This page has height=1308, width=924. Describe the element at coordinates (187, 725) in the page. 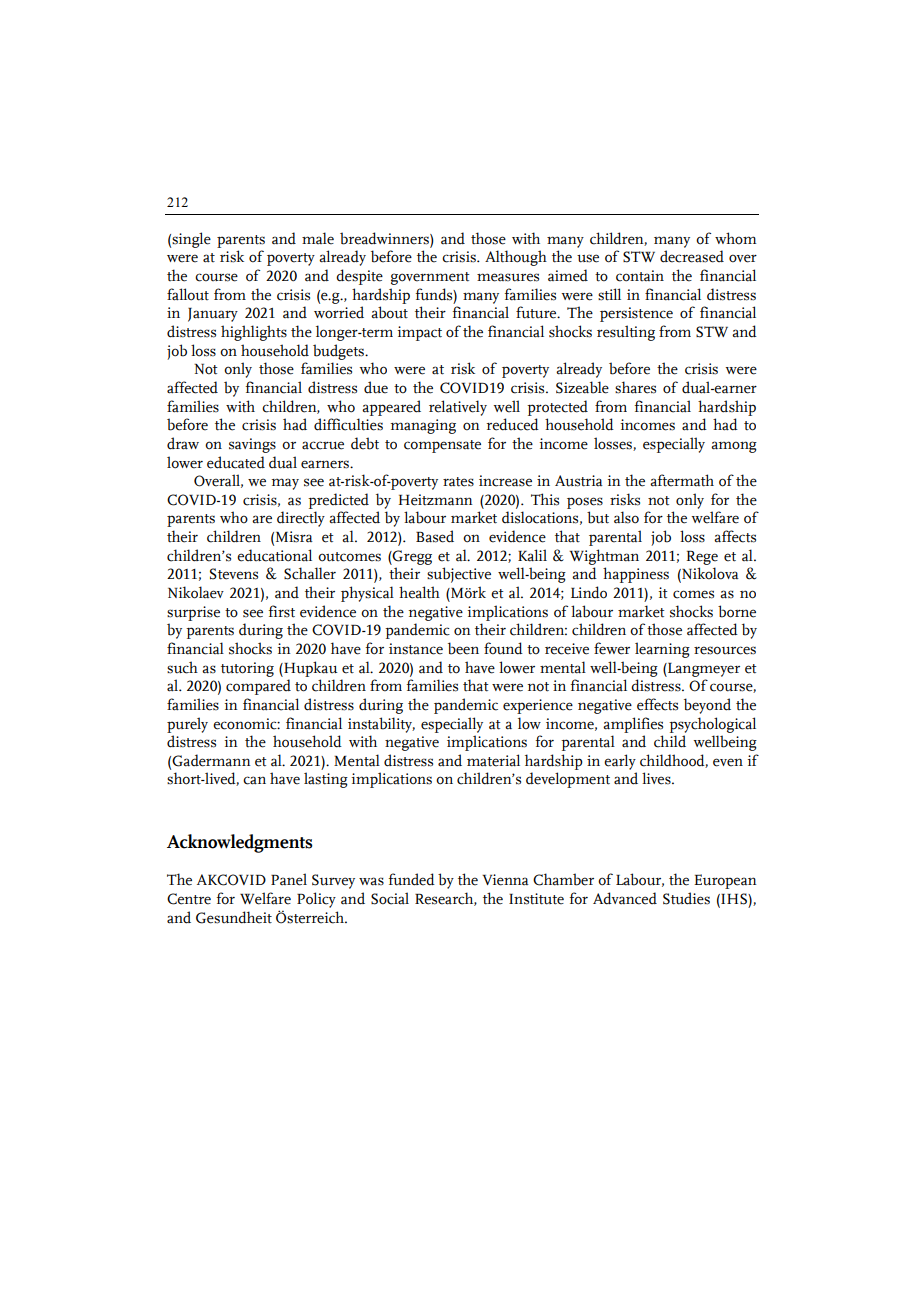

I see `purely` at that location.
